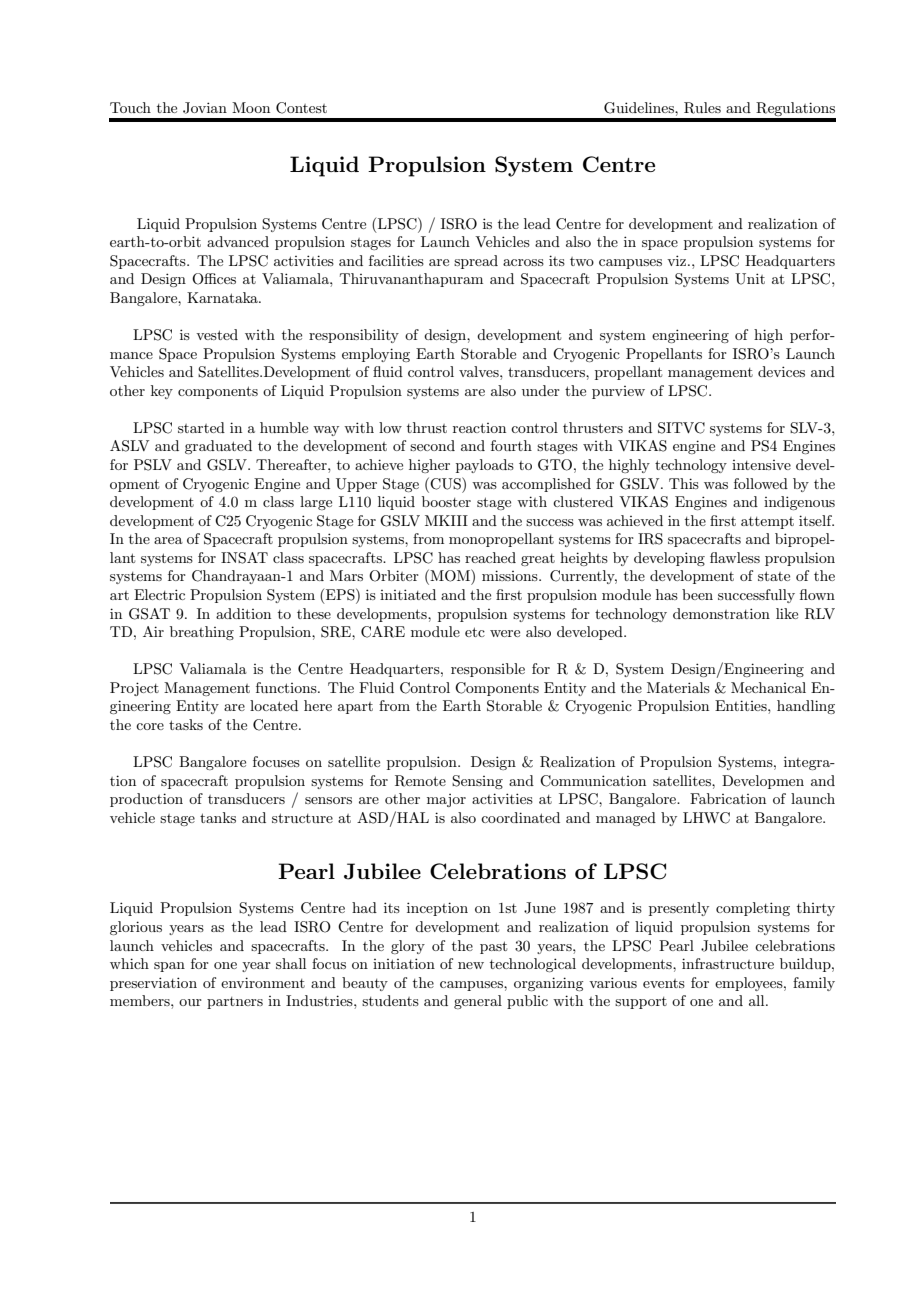  I want to click on vested, so click(217, 334).
